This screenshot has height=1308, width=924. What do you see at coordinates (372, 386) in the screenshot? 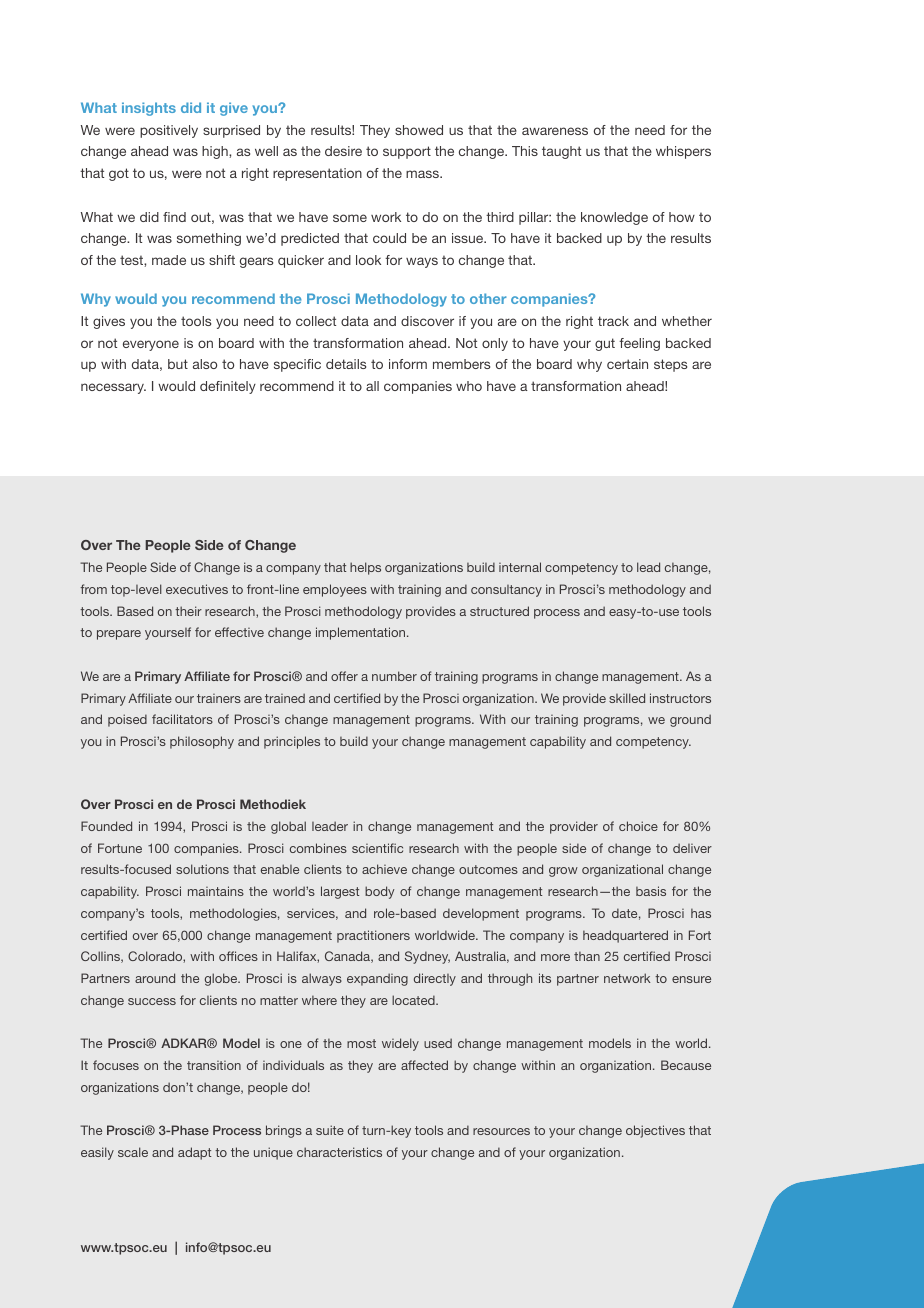
I see `all` at bounding box center [372, 386].
